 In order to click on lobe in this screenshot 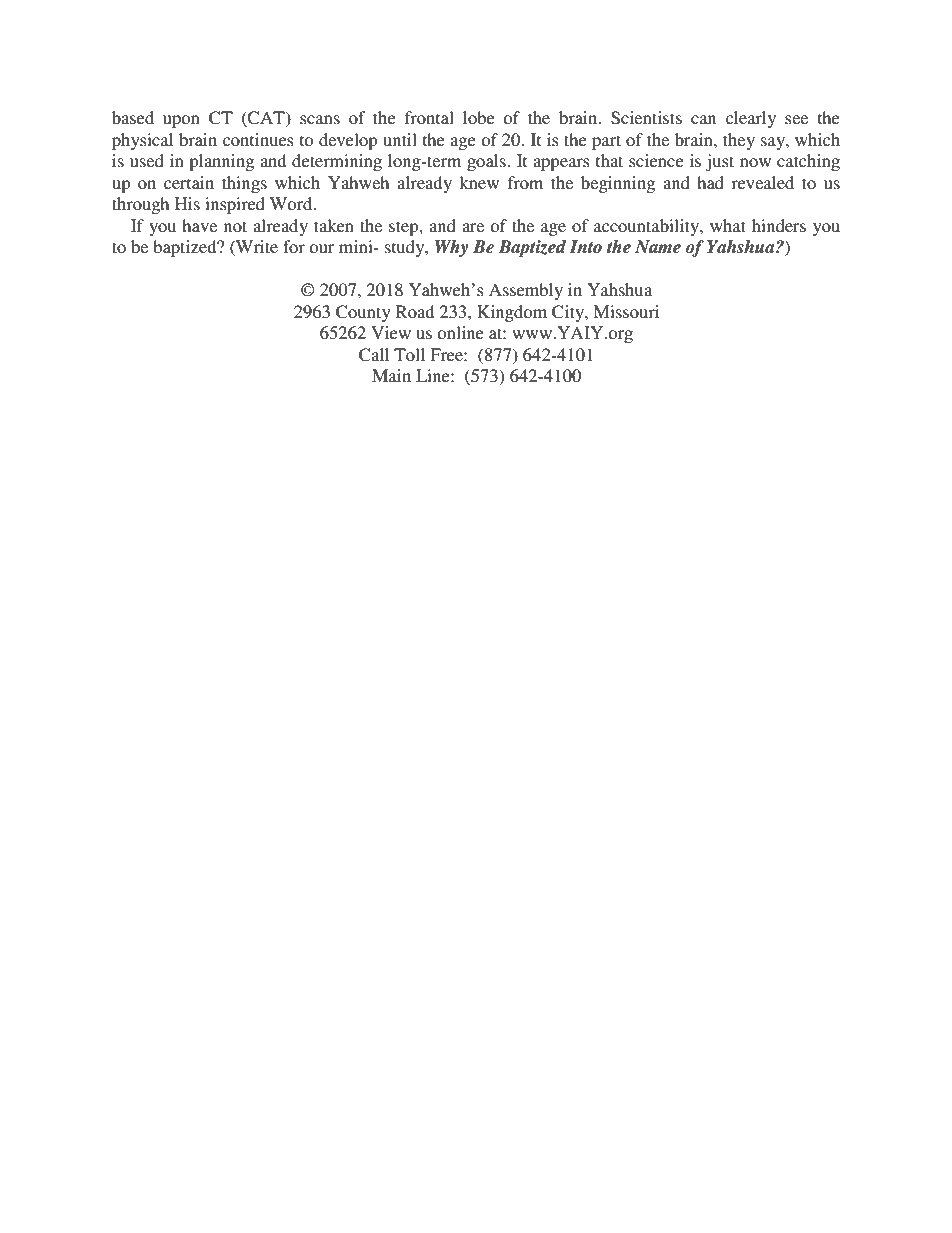, I will do `click(479, 117)`.
